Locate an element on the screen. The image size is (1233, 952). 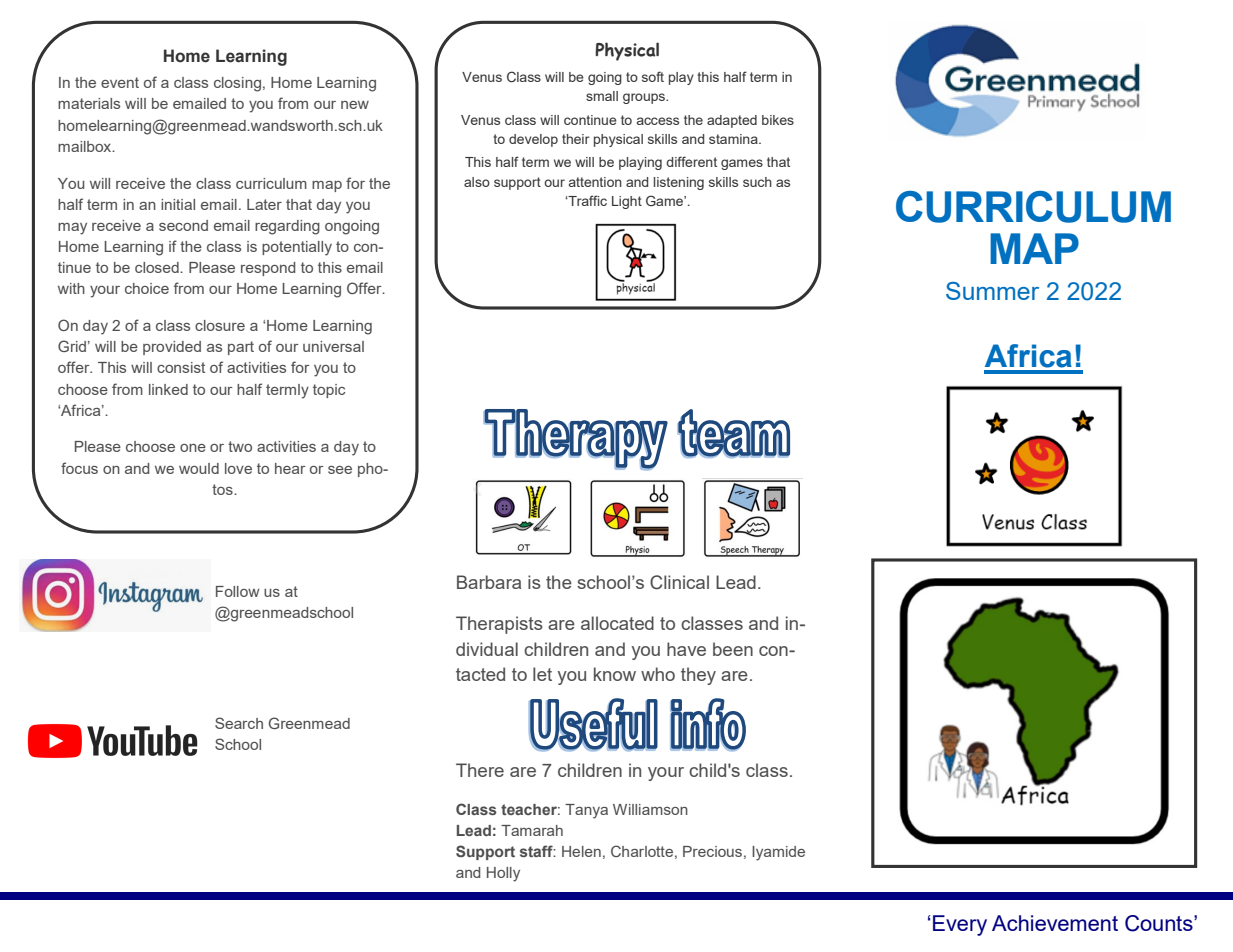
closing is located at coordinates (237, 84).
